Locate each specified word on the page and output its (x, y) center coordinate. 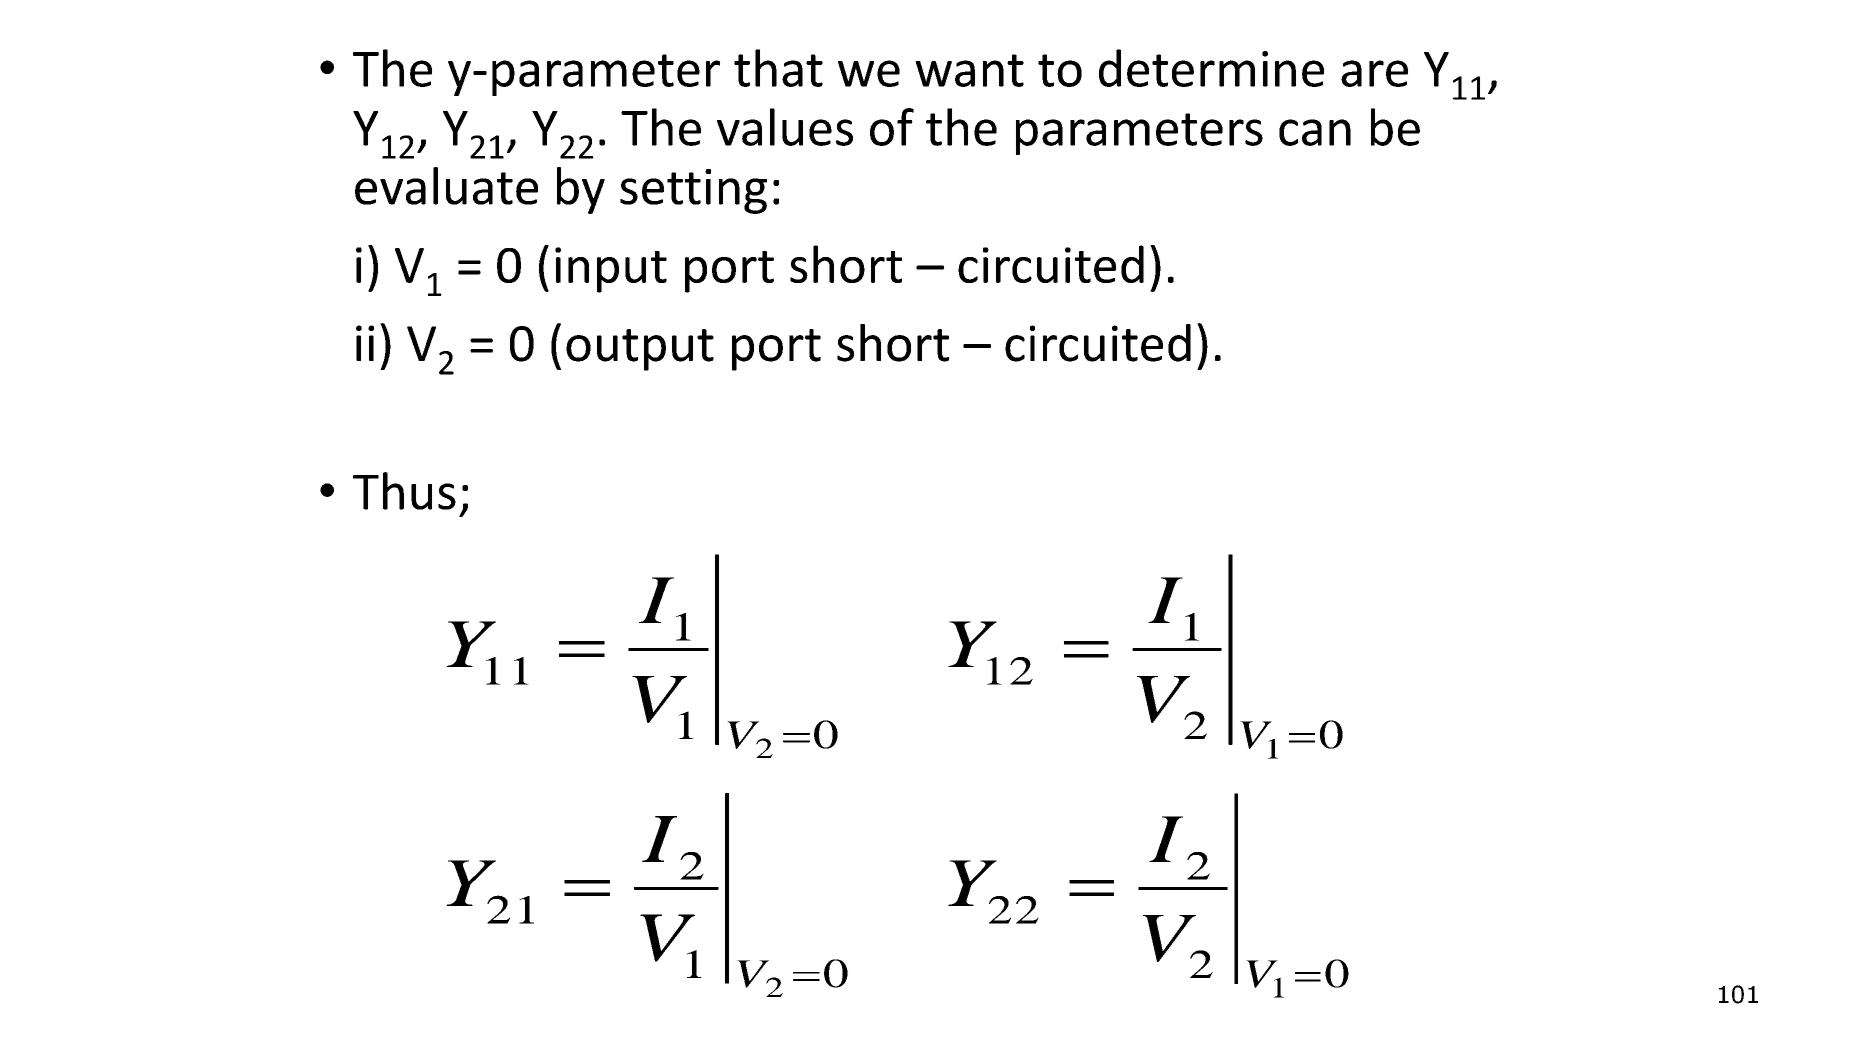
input (611, 270)
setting (693, 191)
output (640, 350)
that (778, 68)
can (1315, 132)
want (969, 70)
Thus (404, 491)
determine (1211, 68)
